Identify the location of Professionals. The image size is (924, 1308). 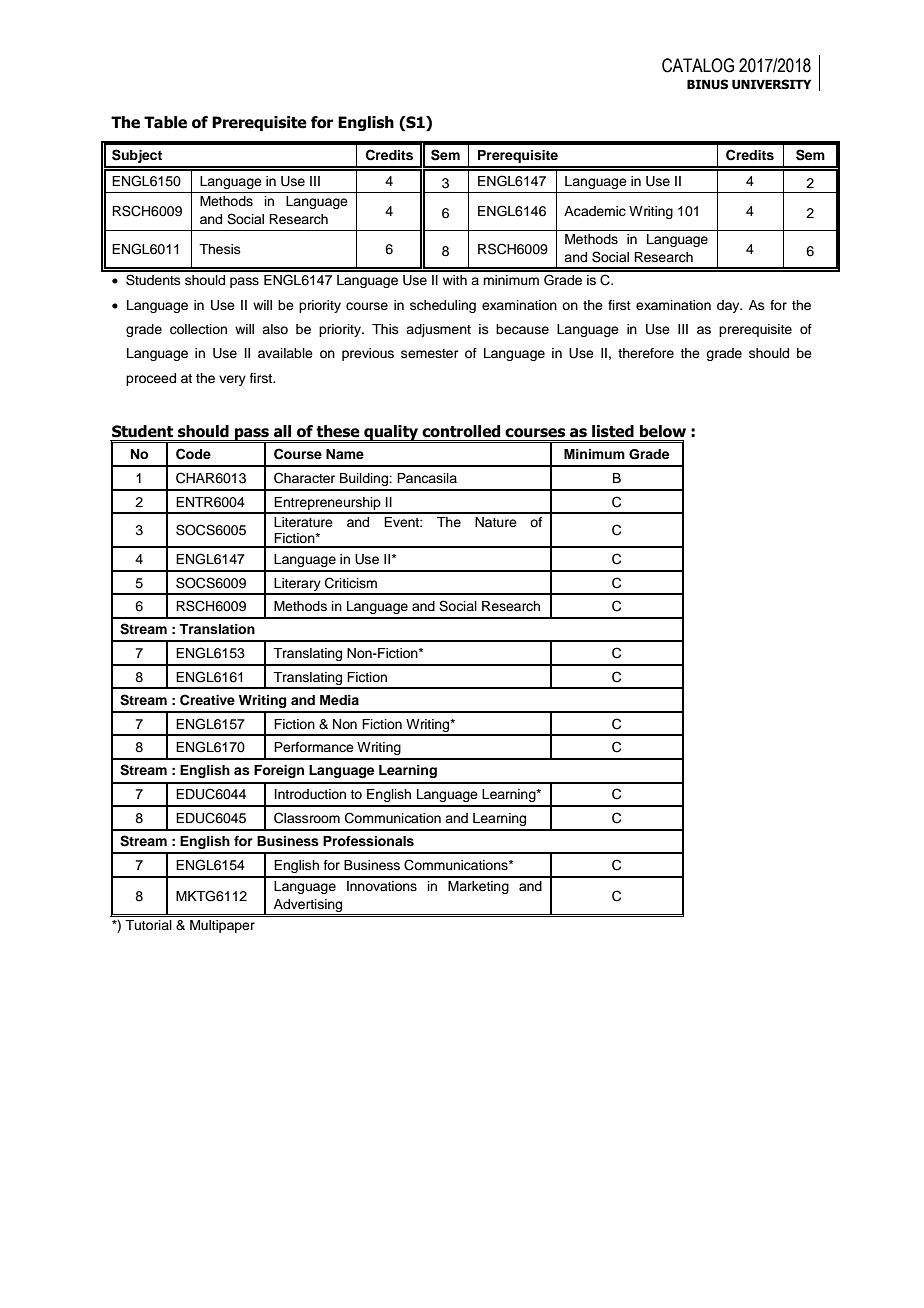
(368, 841).
